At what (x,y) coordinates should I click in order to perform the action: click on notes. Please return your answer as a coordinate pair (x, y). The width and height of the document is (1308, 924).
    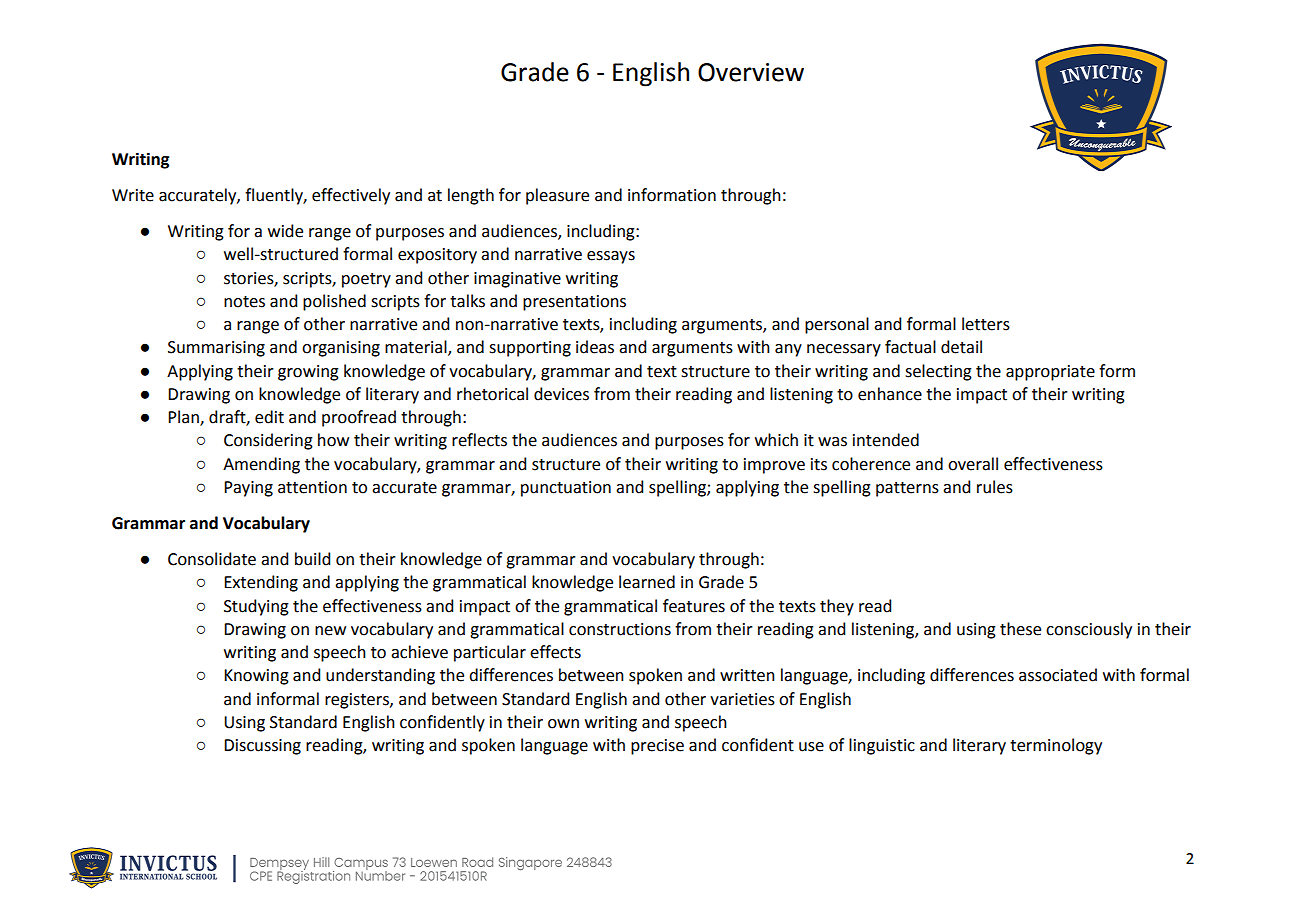
    Looking at the image, I should click on (244, 302).
